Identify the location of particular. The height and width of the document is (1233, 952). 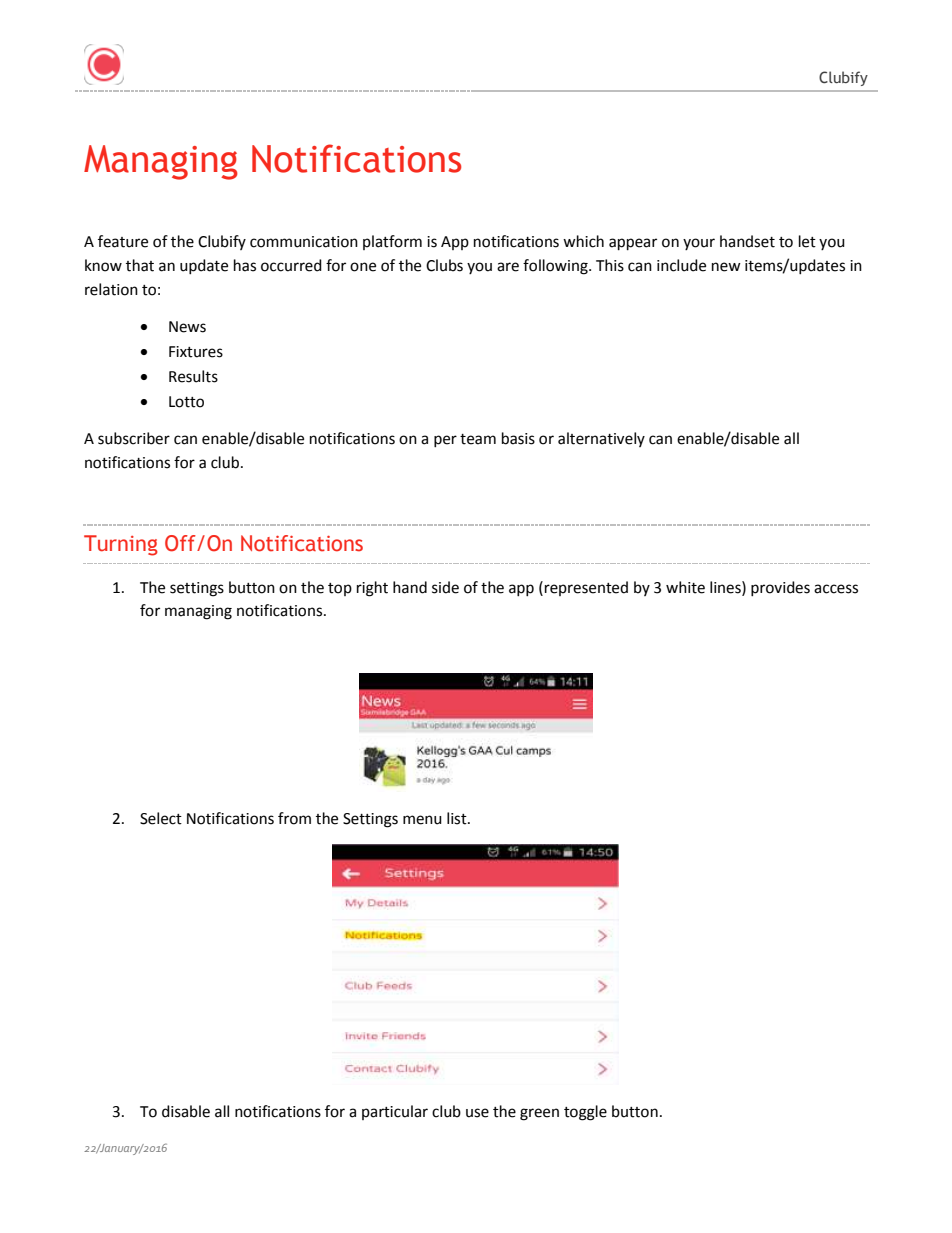
(395, 1112).
